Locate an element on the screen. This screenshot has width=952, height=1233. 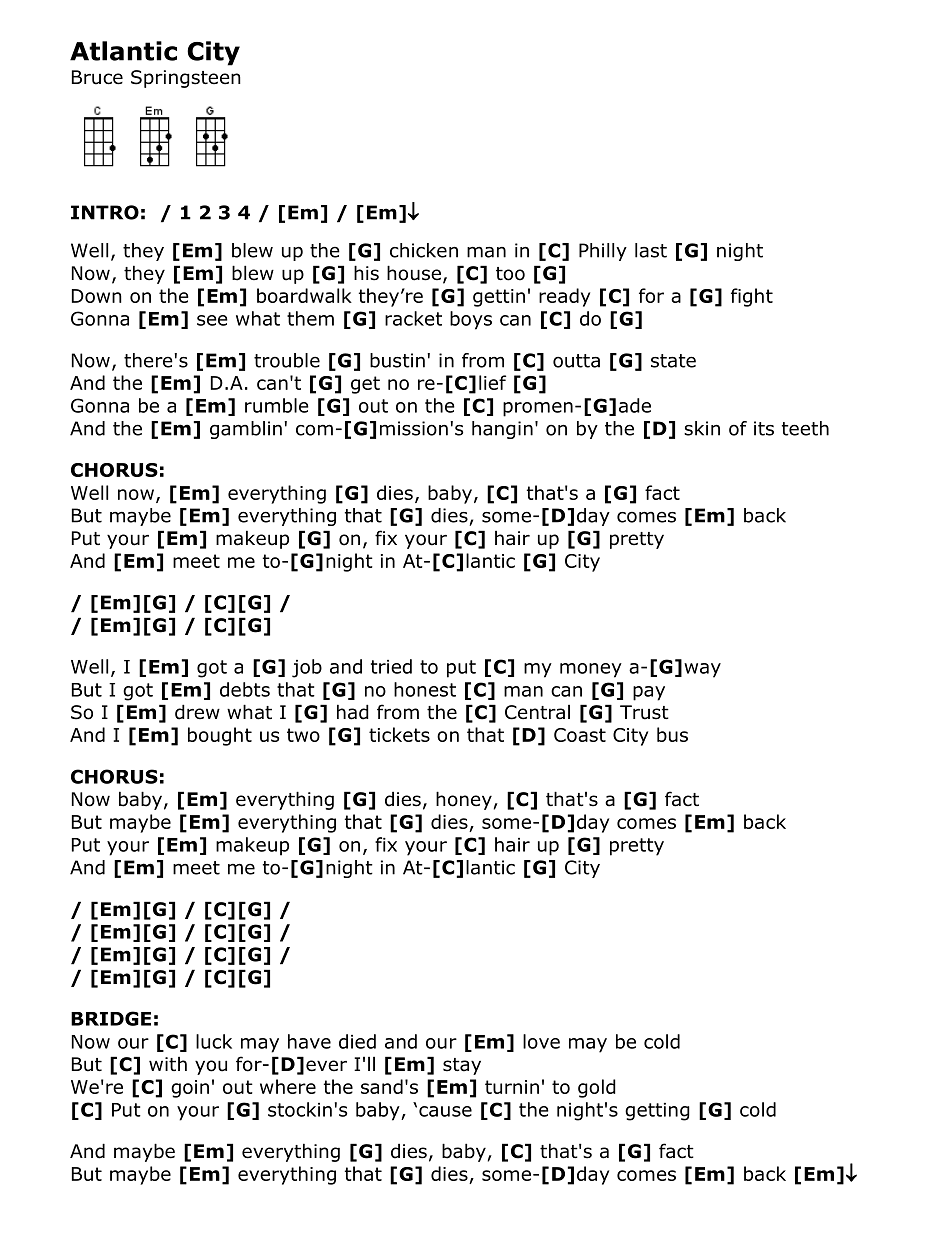
chicken is located at coordinates (424, 250).
